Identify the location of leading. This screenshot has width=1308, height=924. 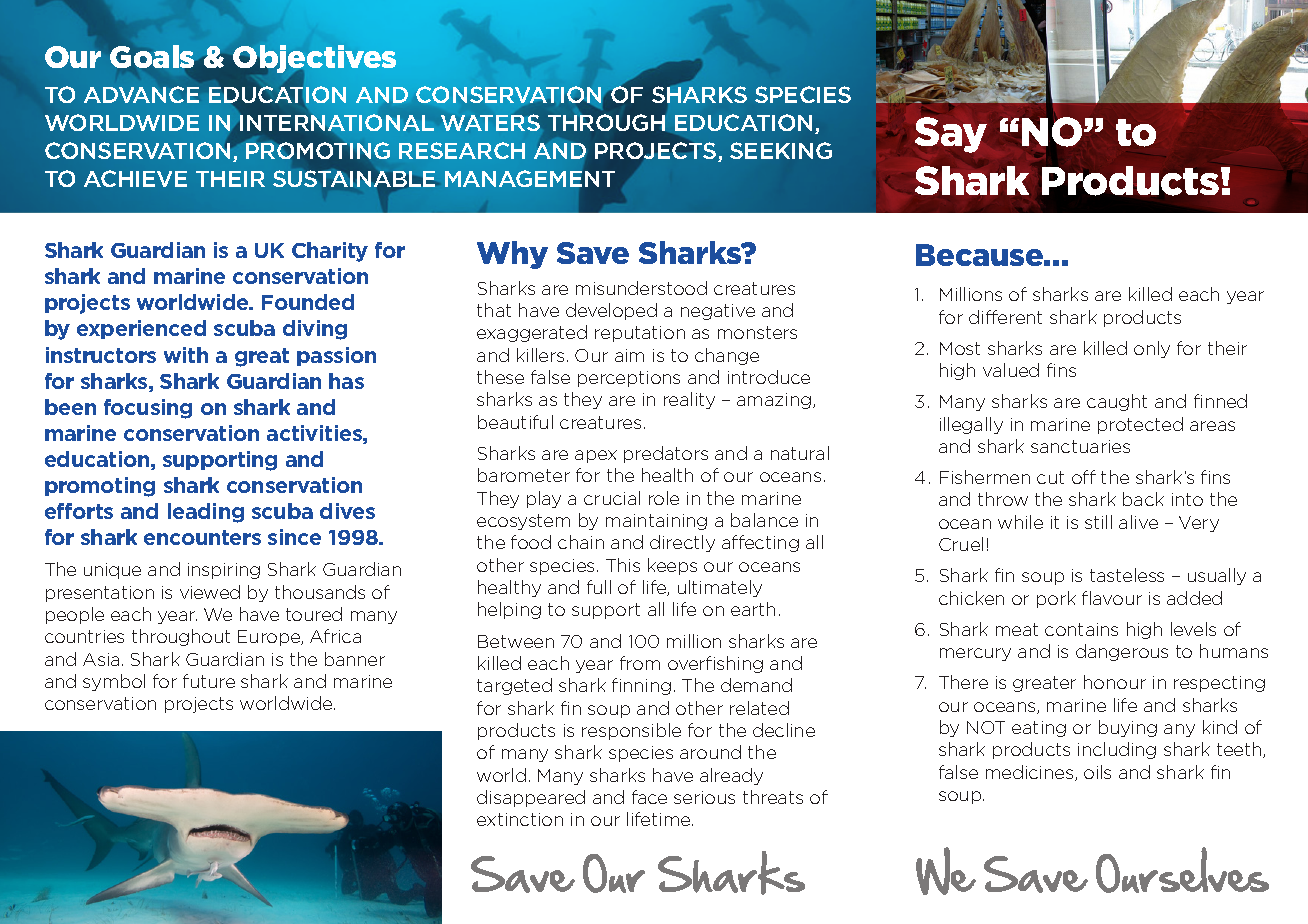
(206, 513).
